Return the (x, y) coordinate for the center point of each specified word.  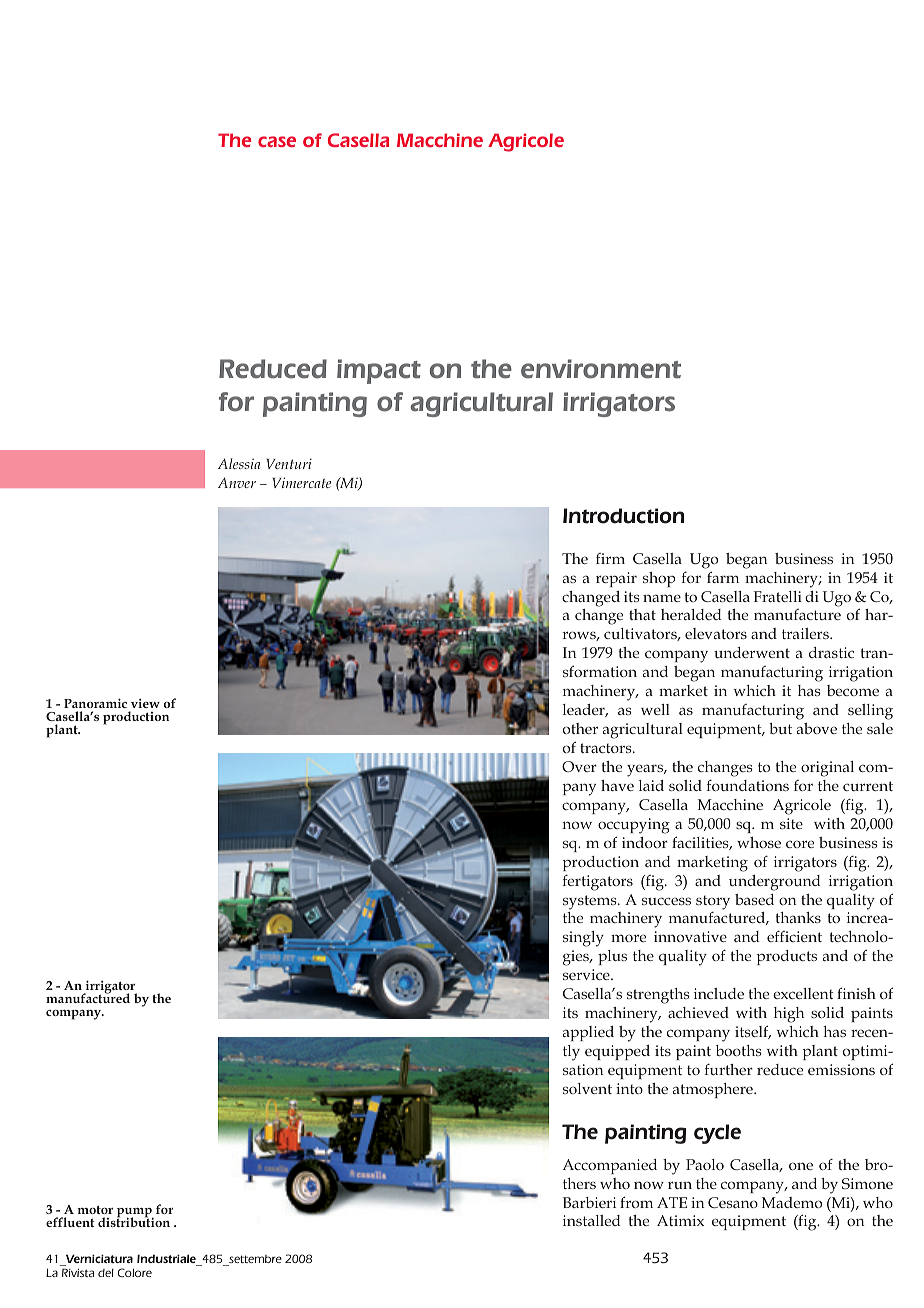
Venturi (289, 464)
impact (379, 371)
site (791, 823)
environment (601, 369)
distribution (134, 1221)
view (145, 703)
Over (579, 766)
